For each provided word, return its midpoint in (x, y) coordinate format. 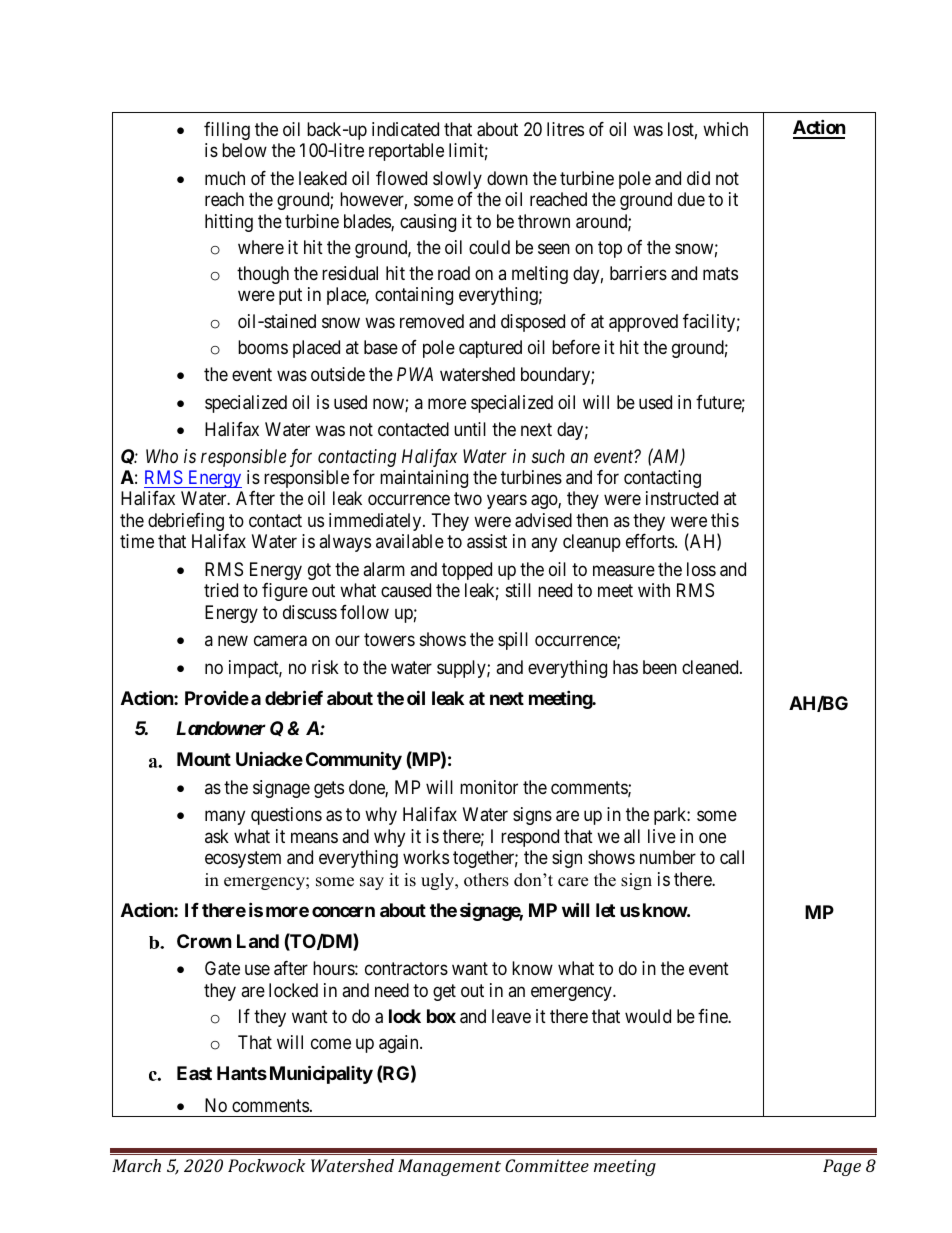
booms (263, 347)
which (725, 129)
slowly (457, 180)
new (233, 641)
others (486, 880)
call (732, 857)
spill (513, 641)
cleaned (711, 667)
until (470, 429)
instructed (682, 498)
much (225, 178)
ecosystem (243, 860)
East (194, 1073)
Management (449, 1167)
